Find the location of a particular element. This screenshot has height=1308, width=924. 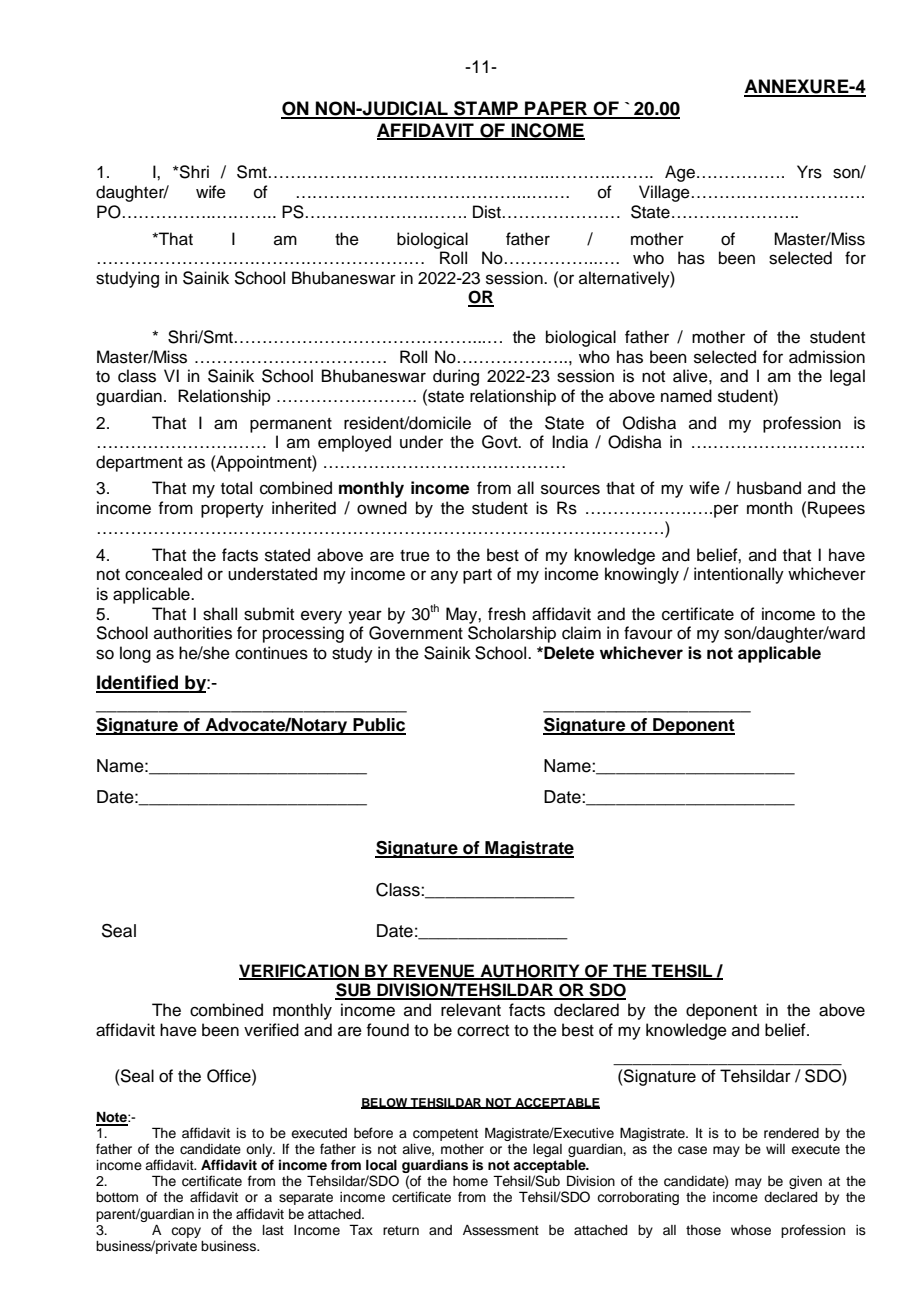

Yrs is located at coordinates (809, 172).
